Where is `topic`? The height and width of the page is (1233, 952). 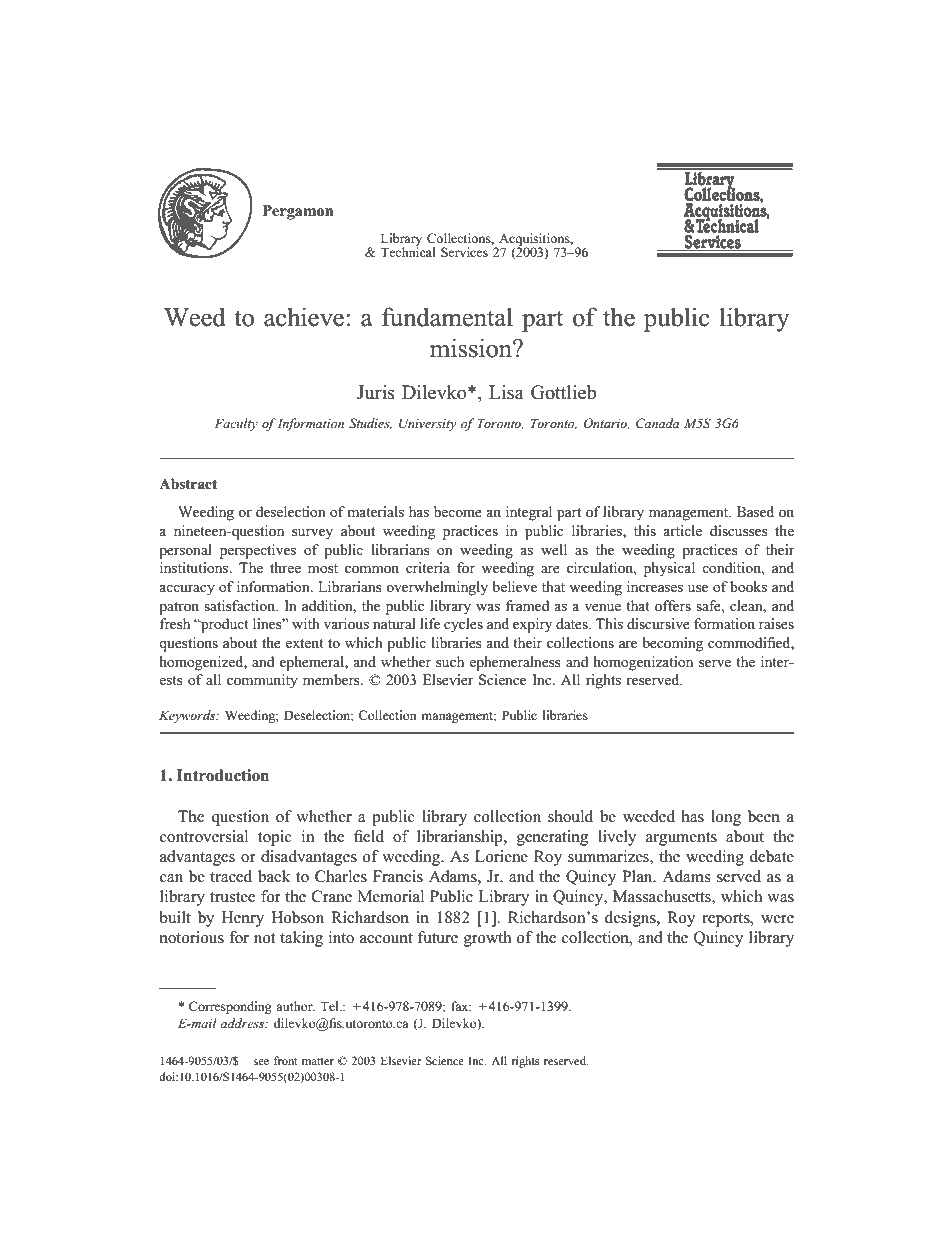
topic is located at coordinates (275, 838).
